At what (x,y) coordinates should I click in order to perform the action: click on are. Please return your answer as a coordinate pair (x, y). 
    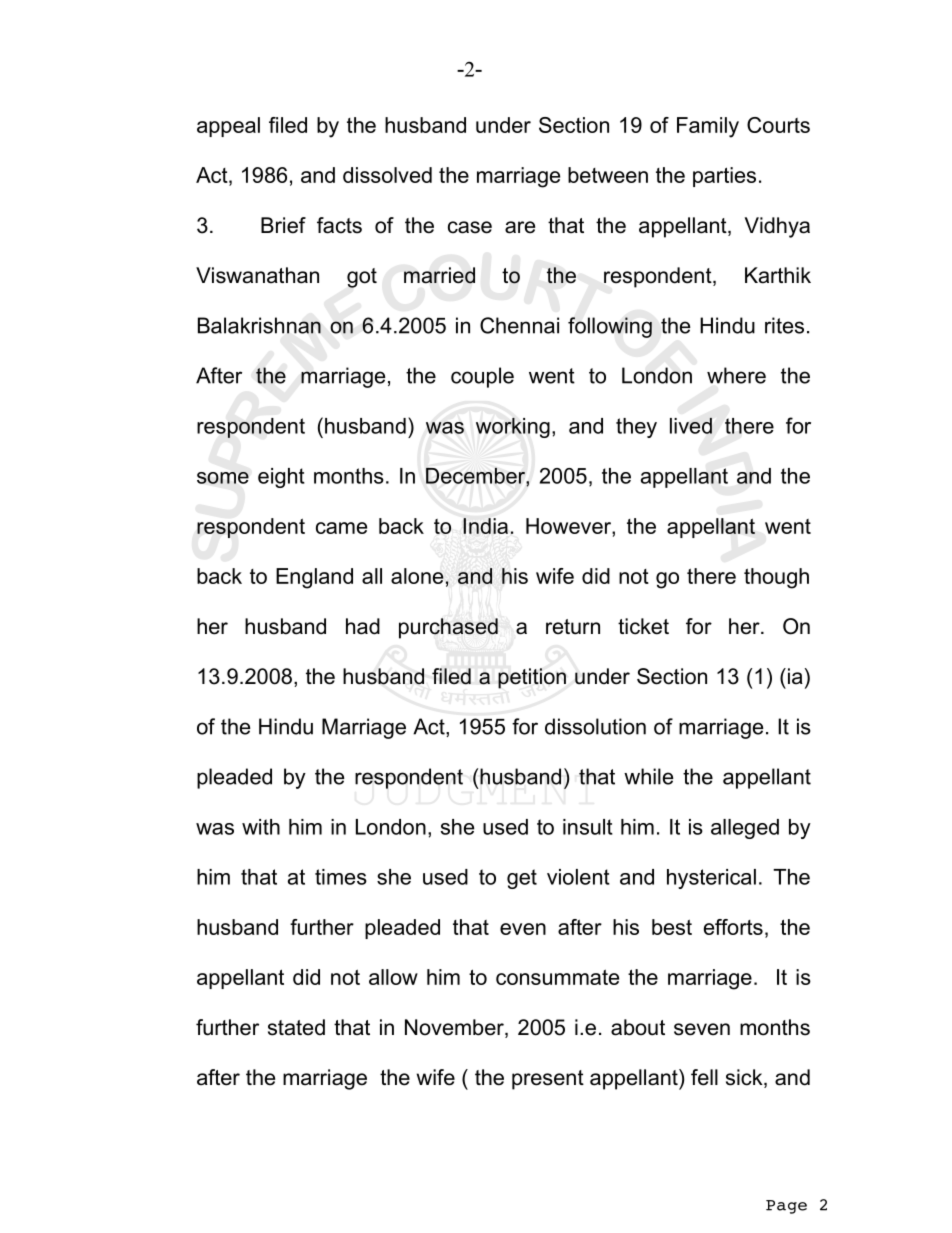
    Looking at the image, I should click on (520, 227).
